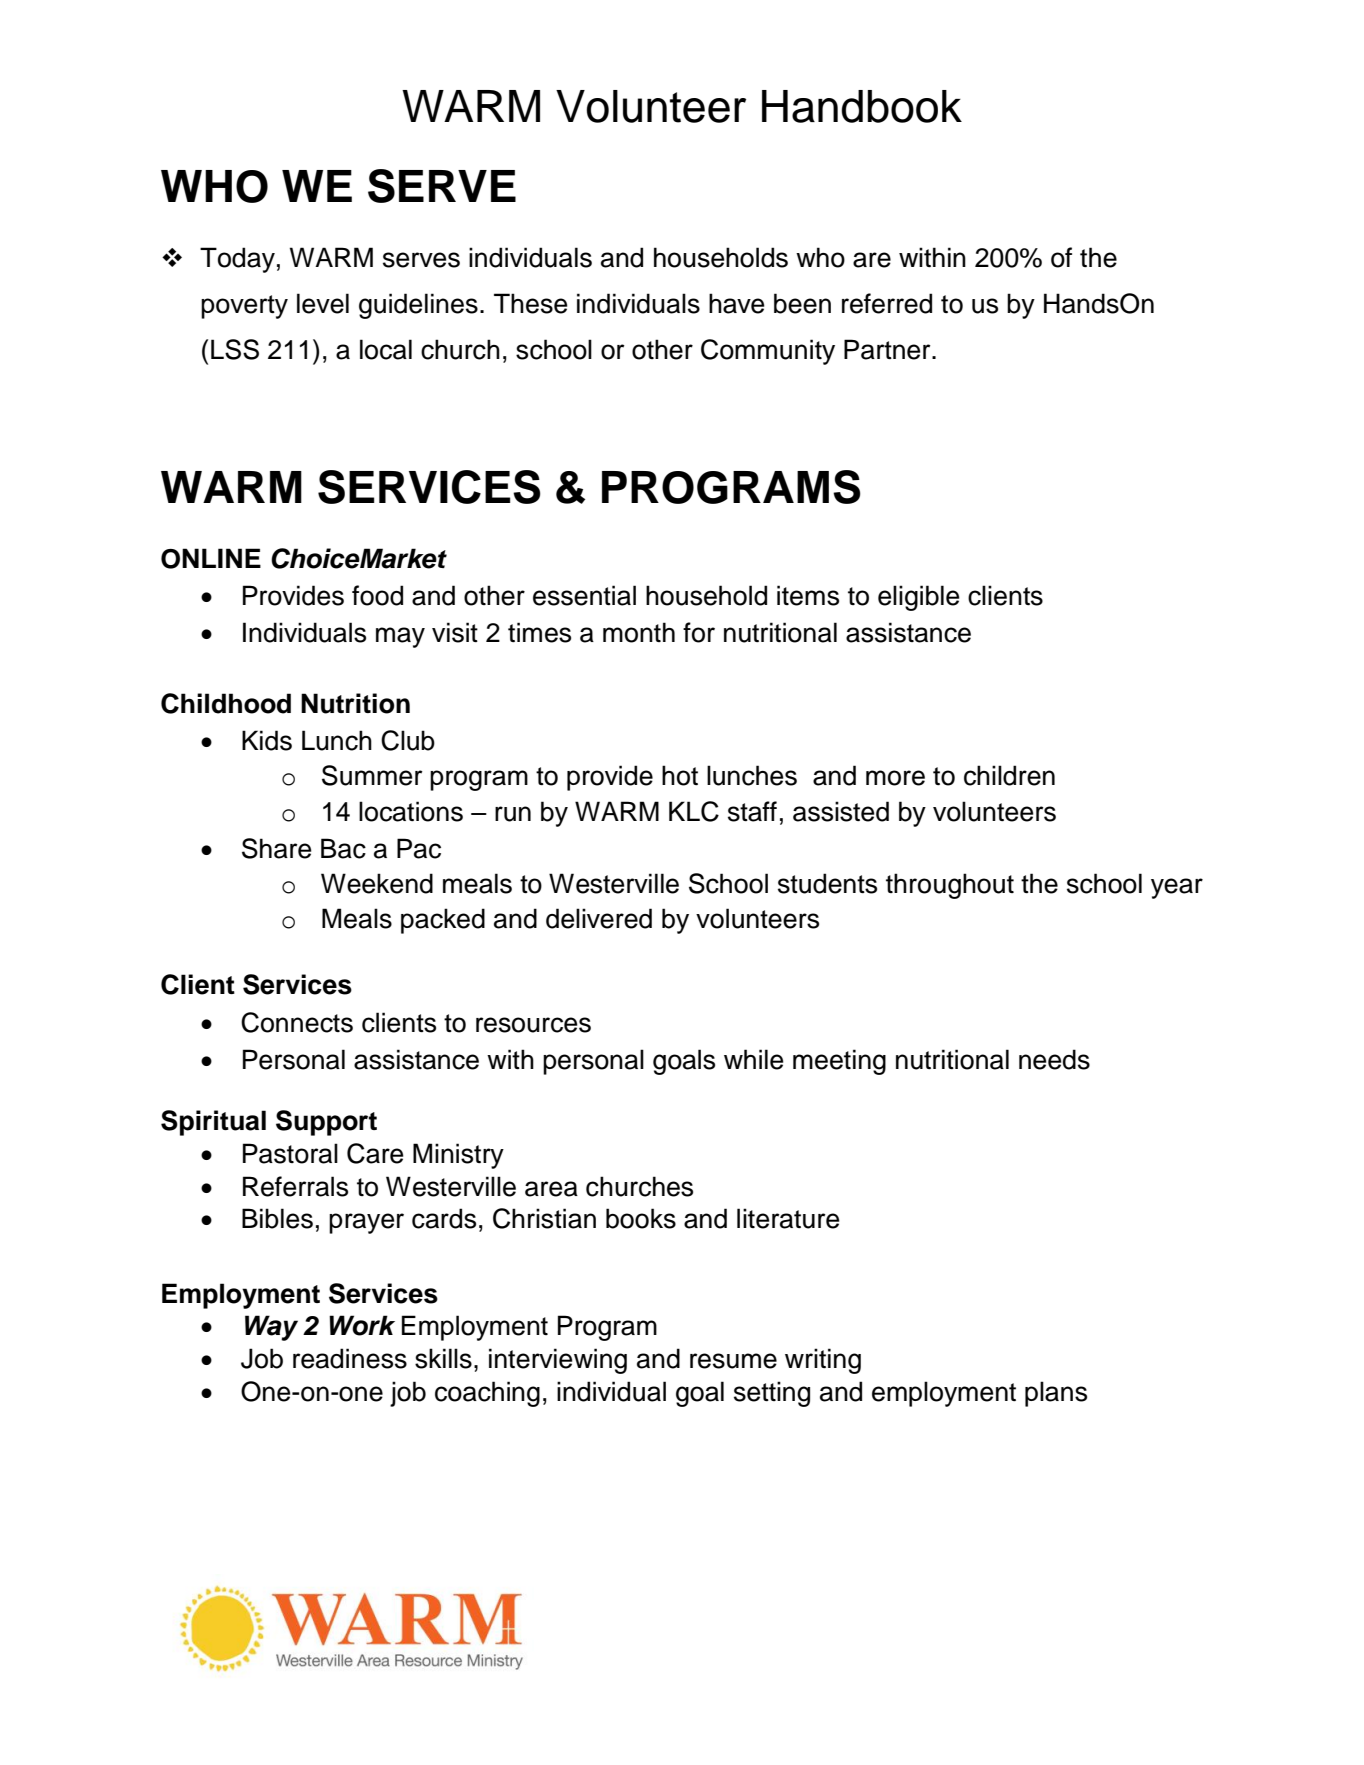  I want to click on children, so click(1009, 775).
